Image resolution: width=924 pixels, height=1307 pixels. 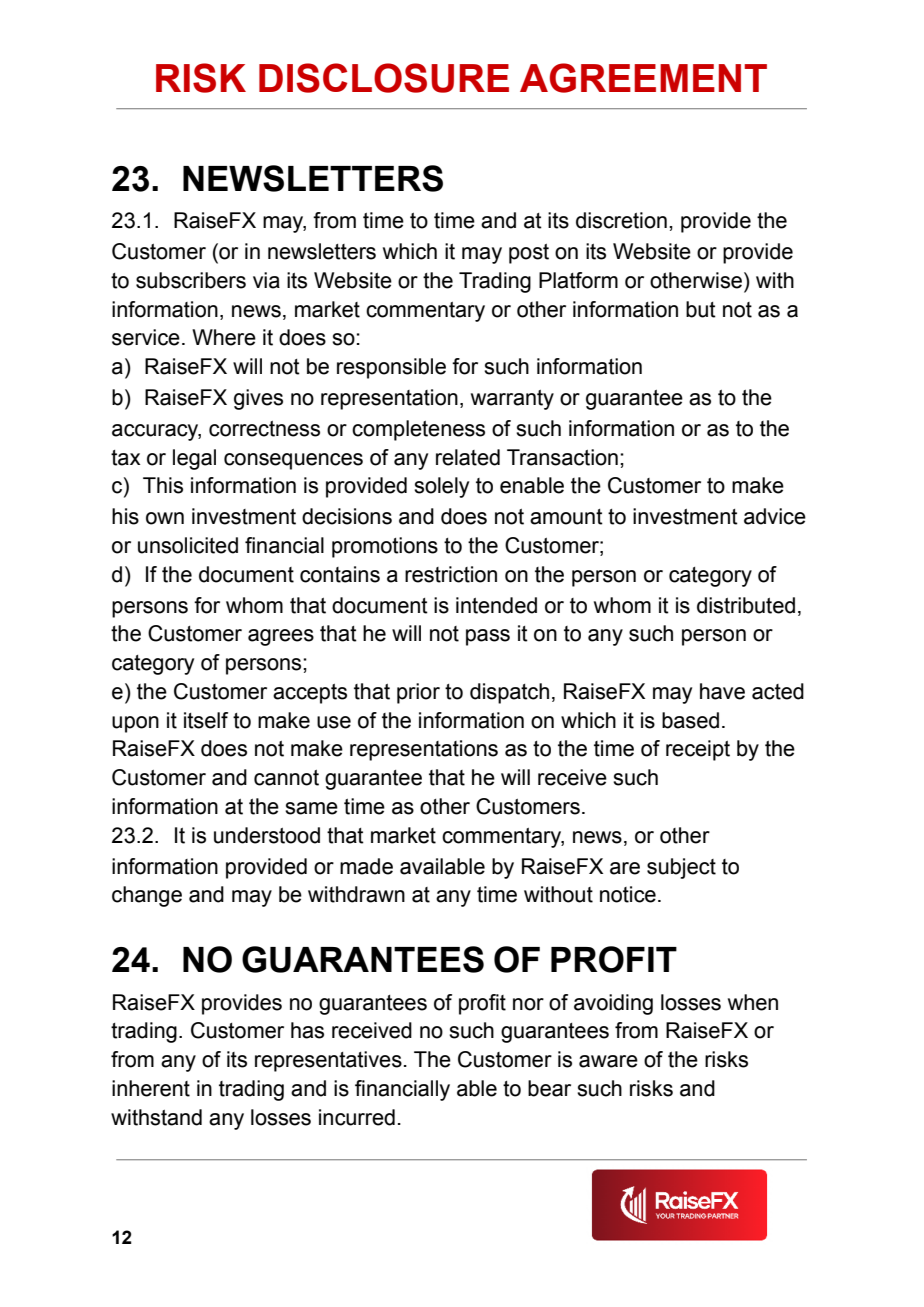 I want to click on bear, so click(x=549, y=1088).
